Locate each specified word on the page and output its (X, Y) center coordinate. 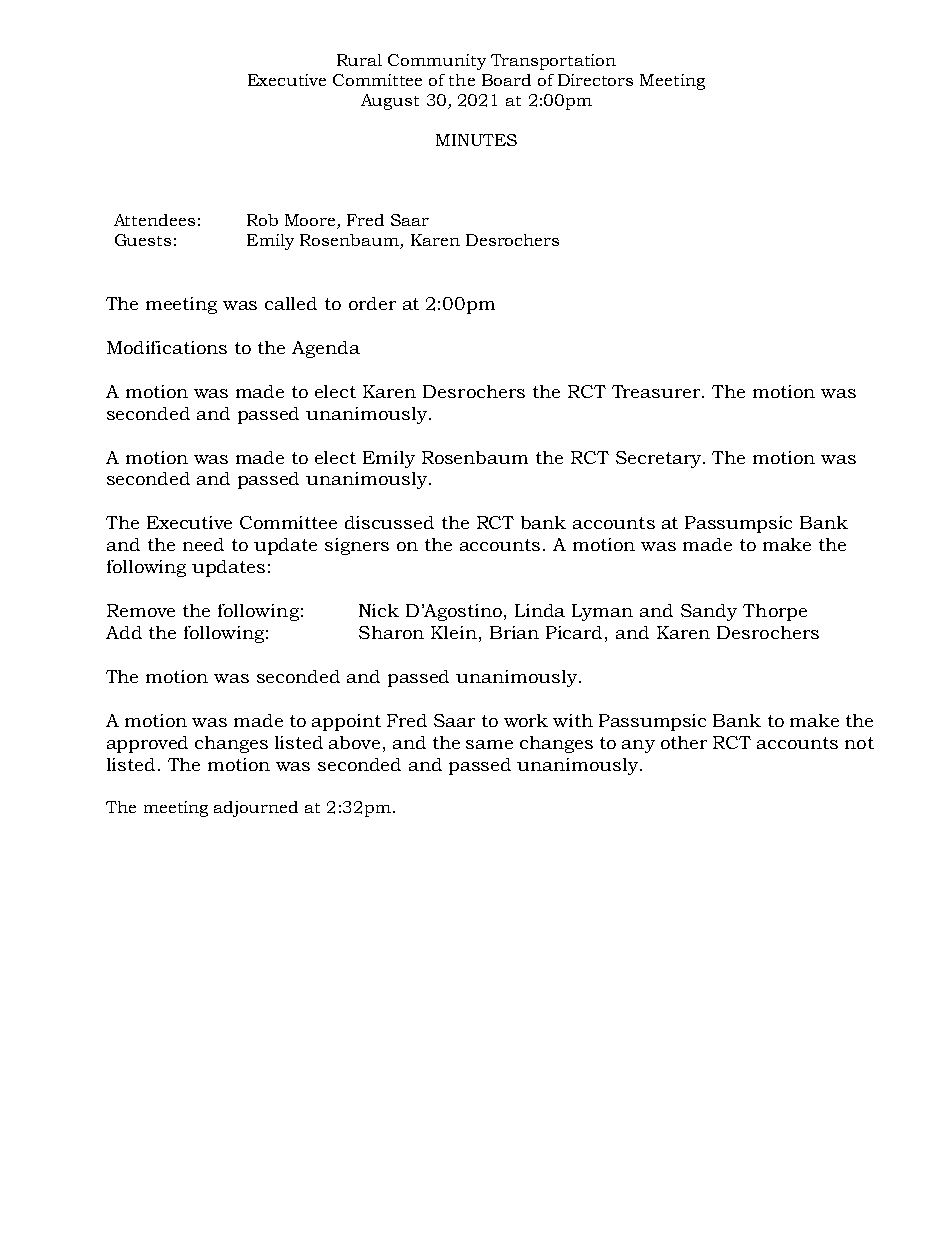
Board (506, 80)
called (291, 303)
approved (147, 744)
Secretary (658, 459)
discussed (389, 522)
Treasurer (657, 391)
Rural (359, 60)
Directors (595, 80)
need (203, 544)
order (372, 303)
